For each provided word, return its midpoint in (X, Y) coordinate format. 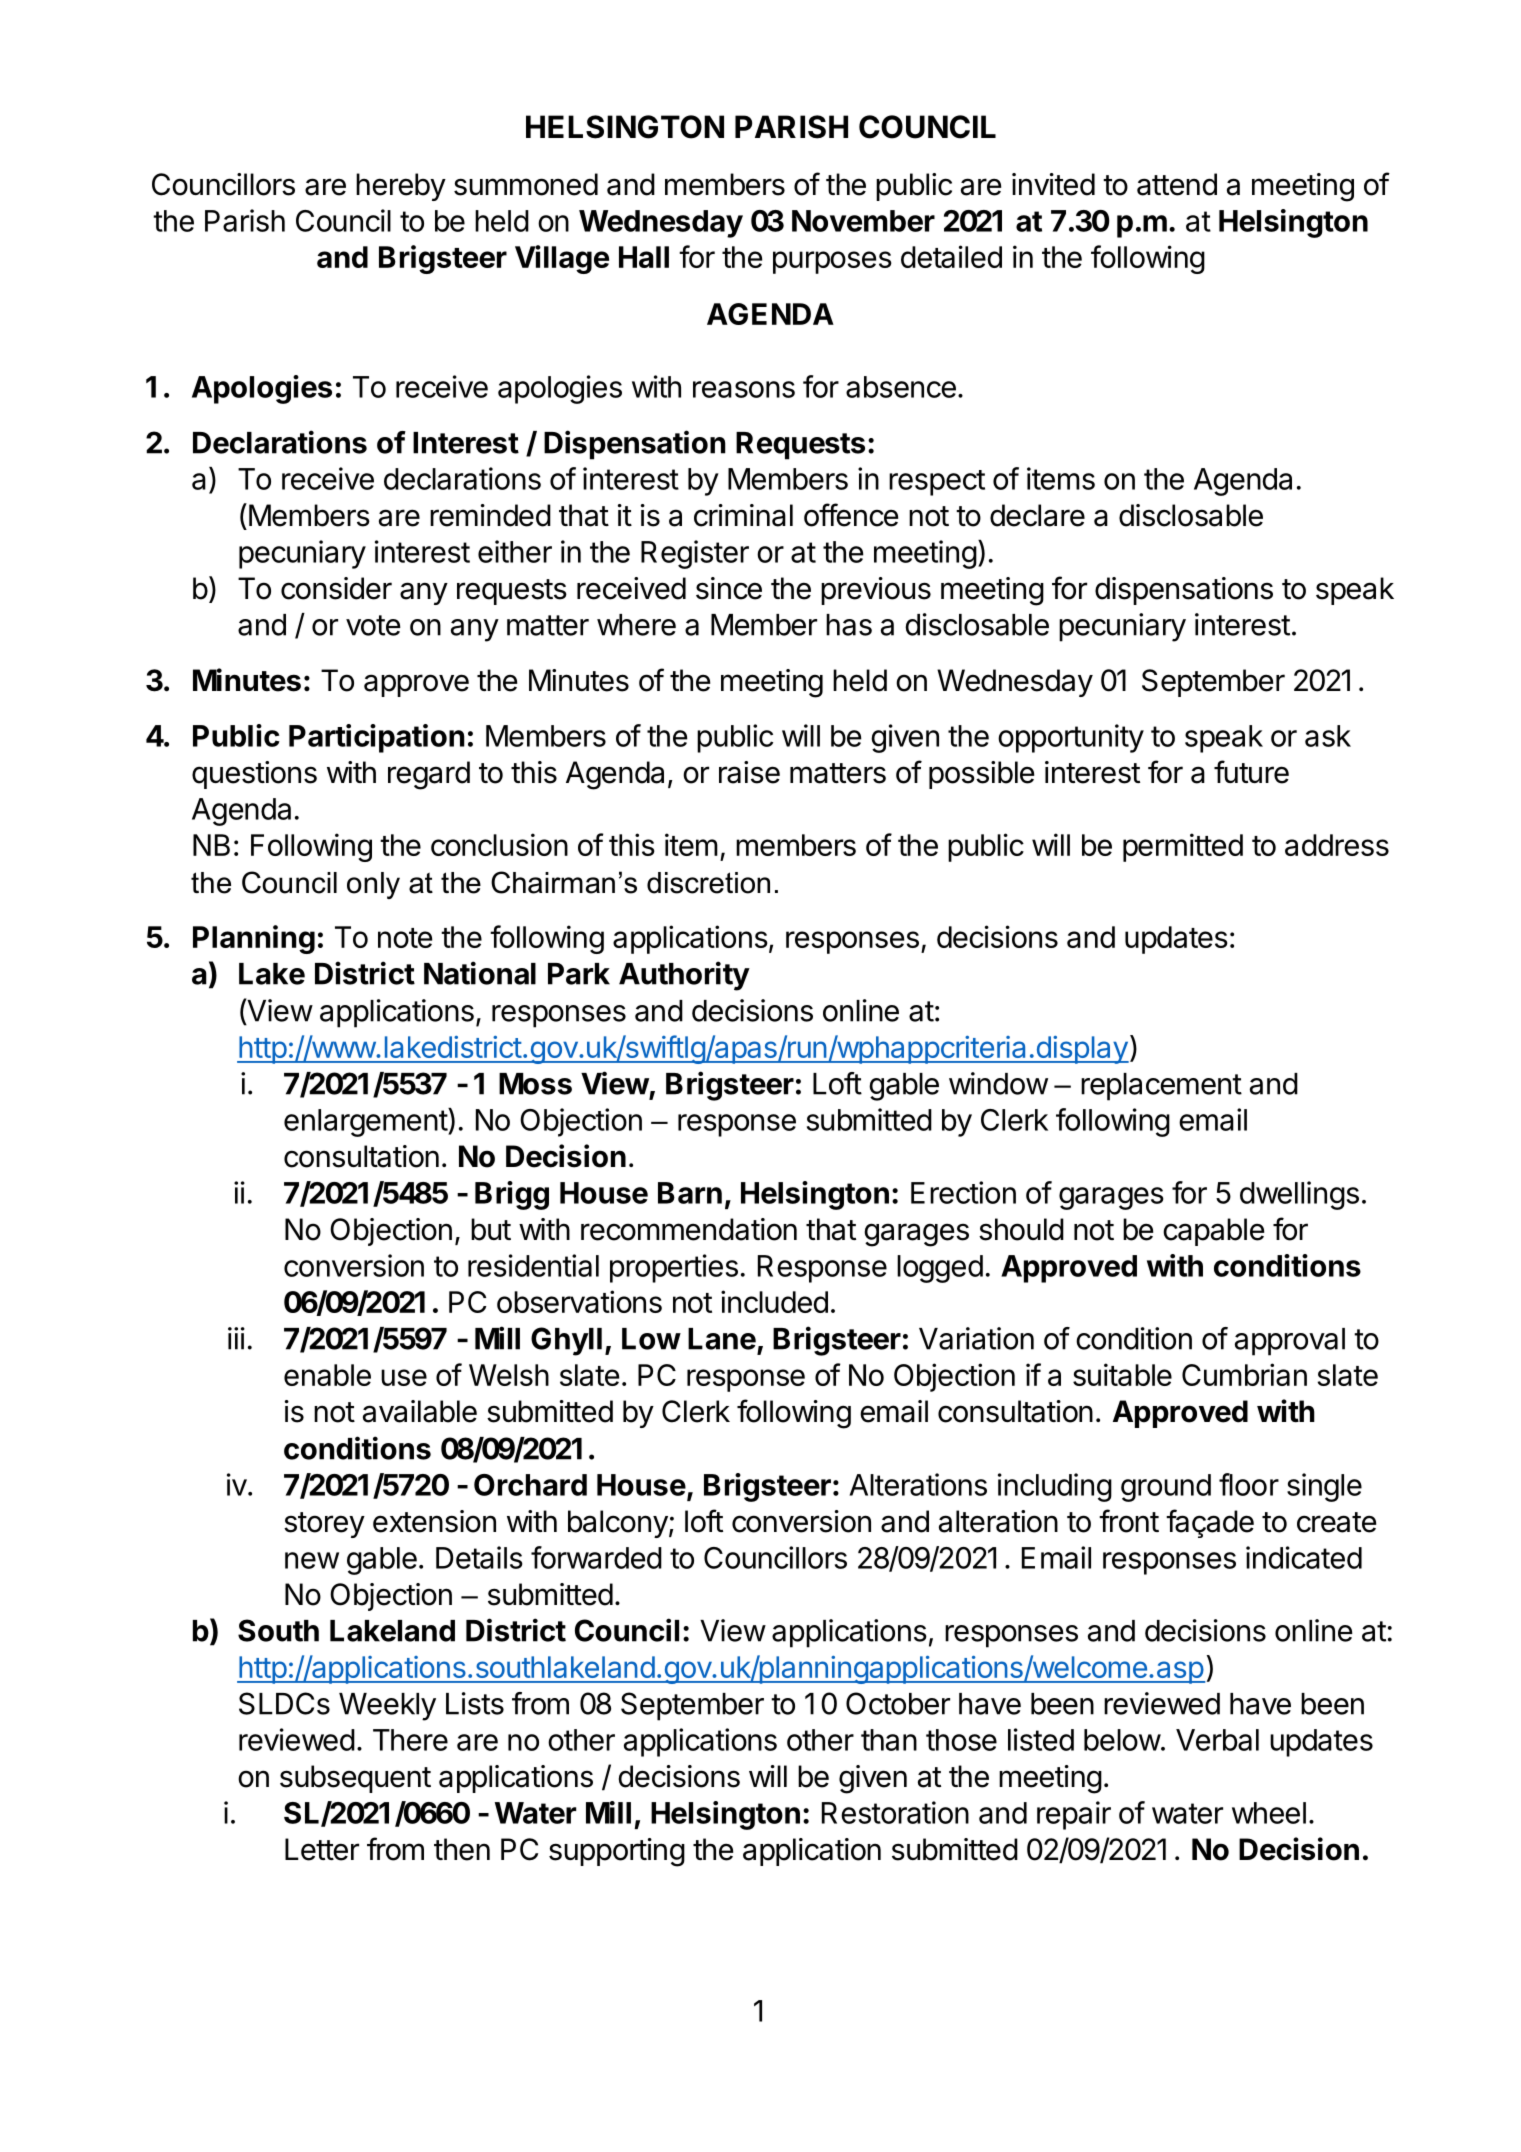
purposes (832, 262)
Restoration (895, 1812)
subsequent (355, 1779)
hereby (401, 187)
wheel (1269, 1813)
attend (1177, 184)
